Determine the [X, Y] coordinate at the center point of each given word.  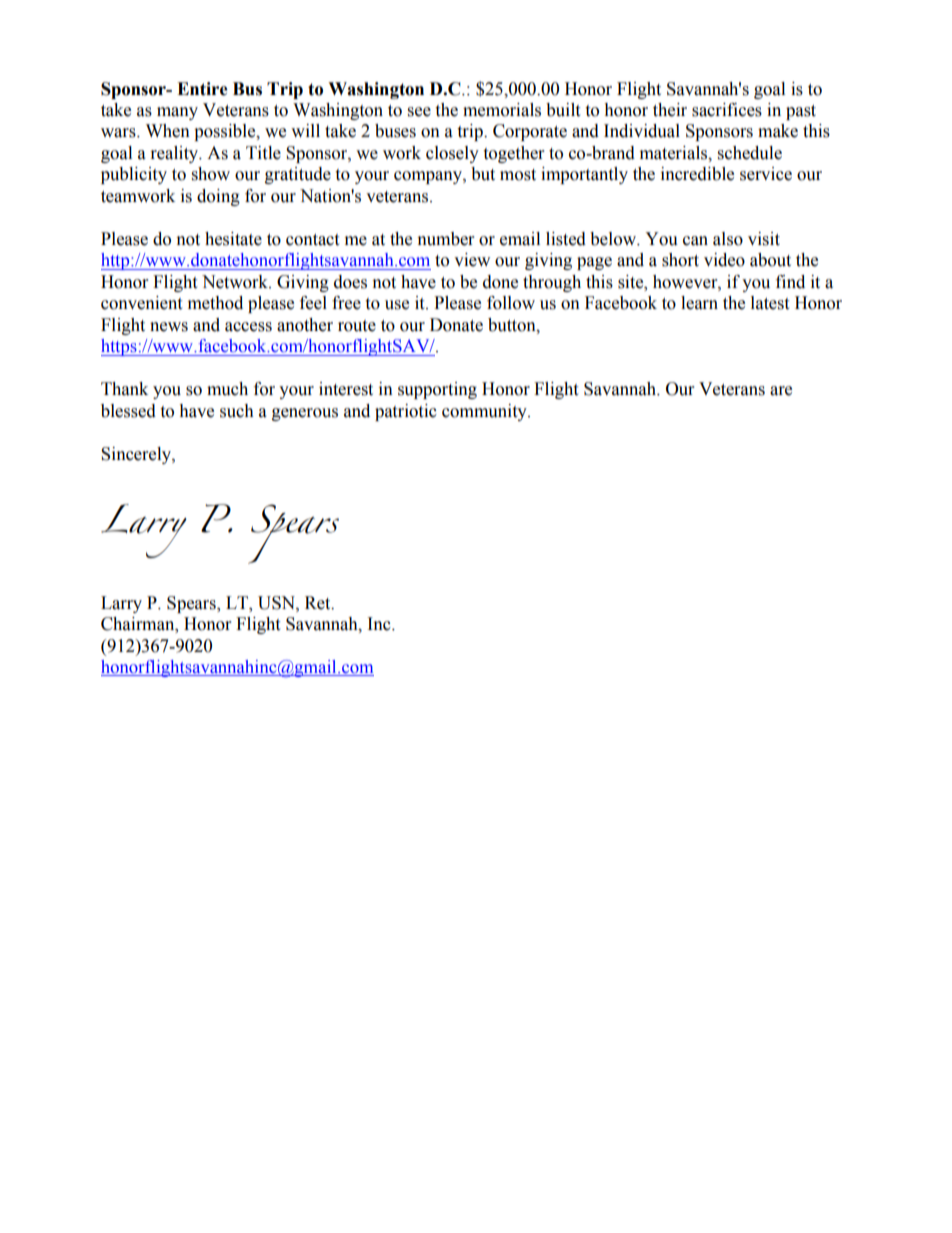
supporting [437, 390]
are [781, 391]
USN [277, 603]
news [169, 327]
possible [226, 132]
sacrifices [727, 110]
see [419, 112]
